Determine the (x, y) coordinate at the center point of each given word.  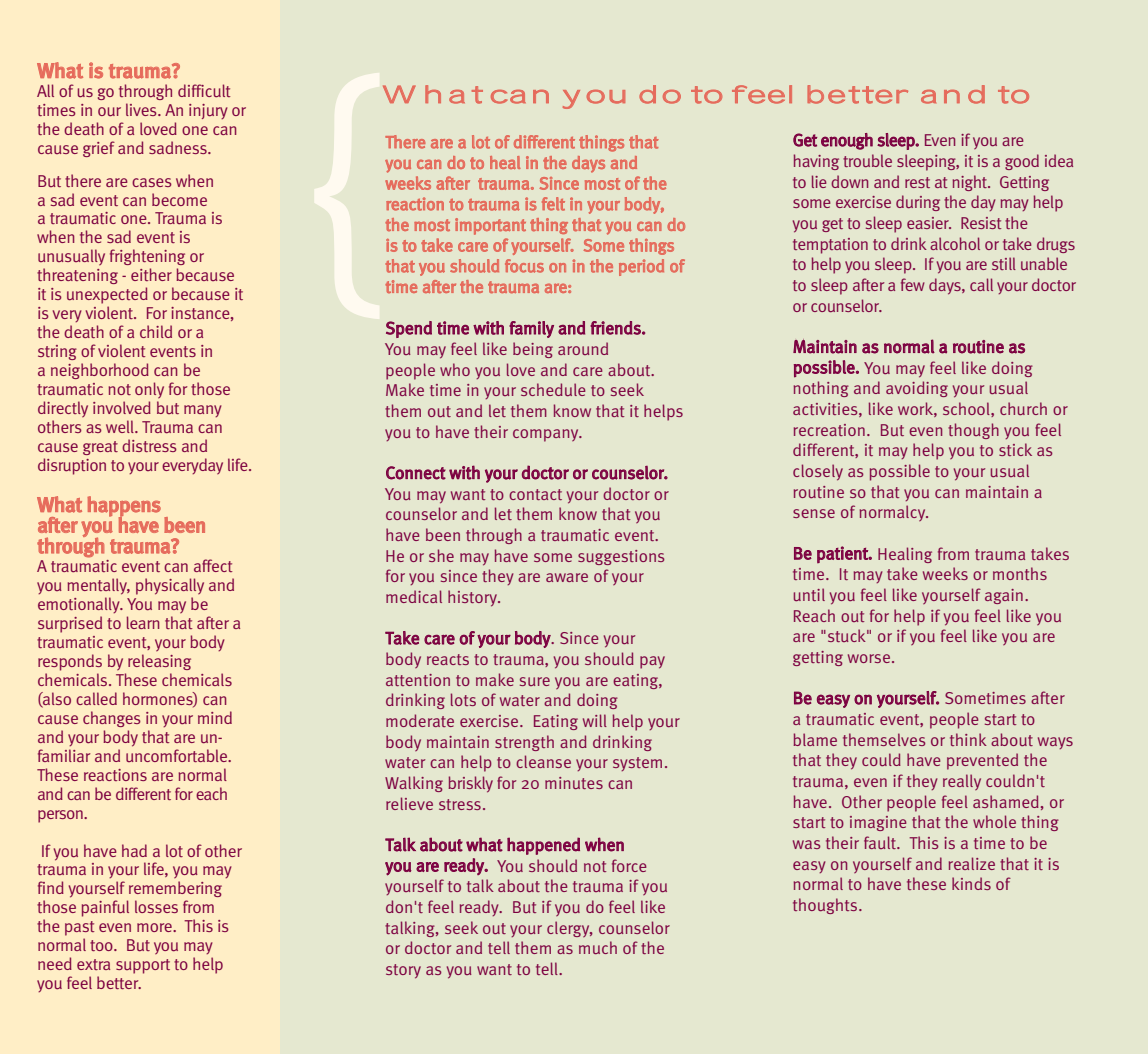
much (598, 947)
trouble (867, 160)
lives (142, 109)
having (816, 162)
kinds (971, 883)
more (155, 927)
